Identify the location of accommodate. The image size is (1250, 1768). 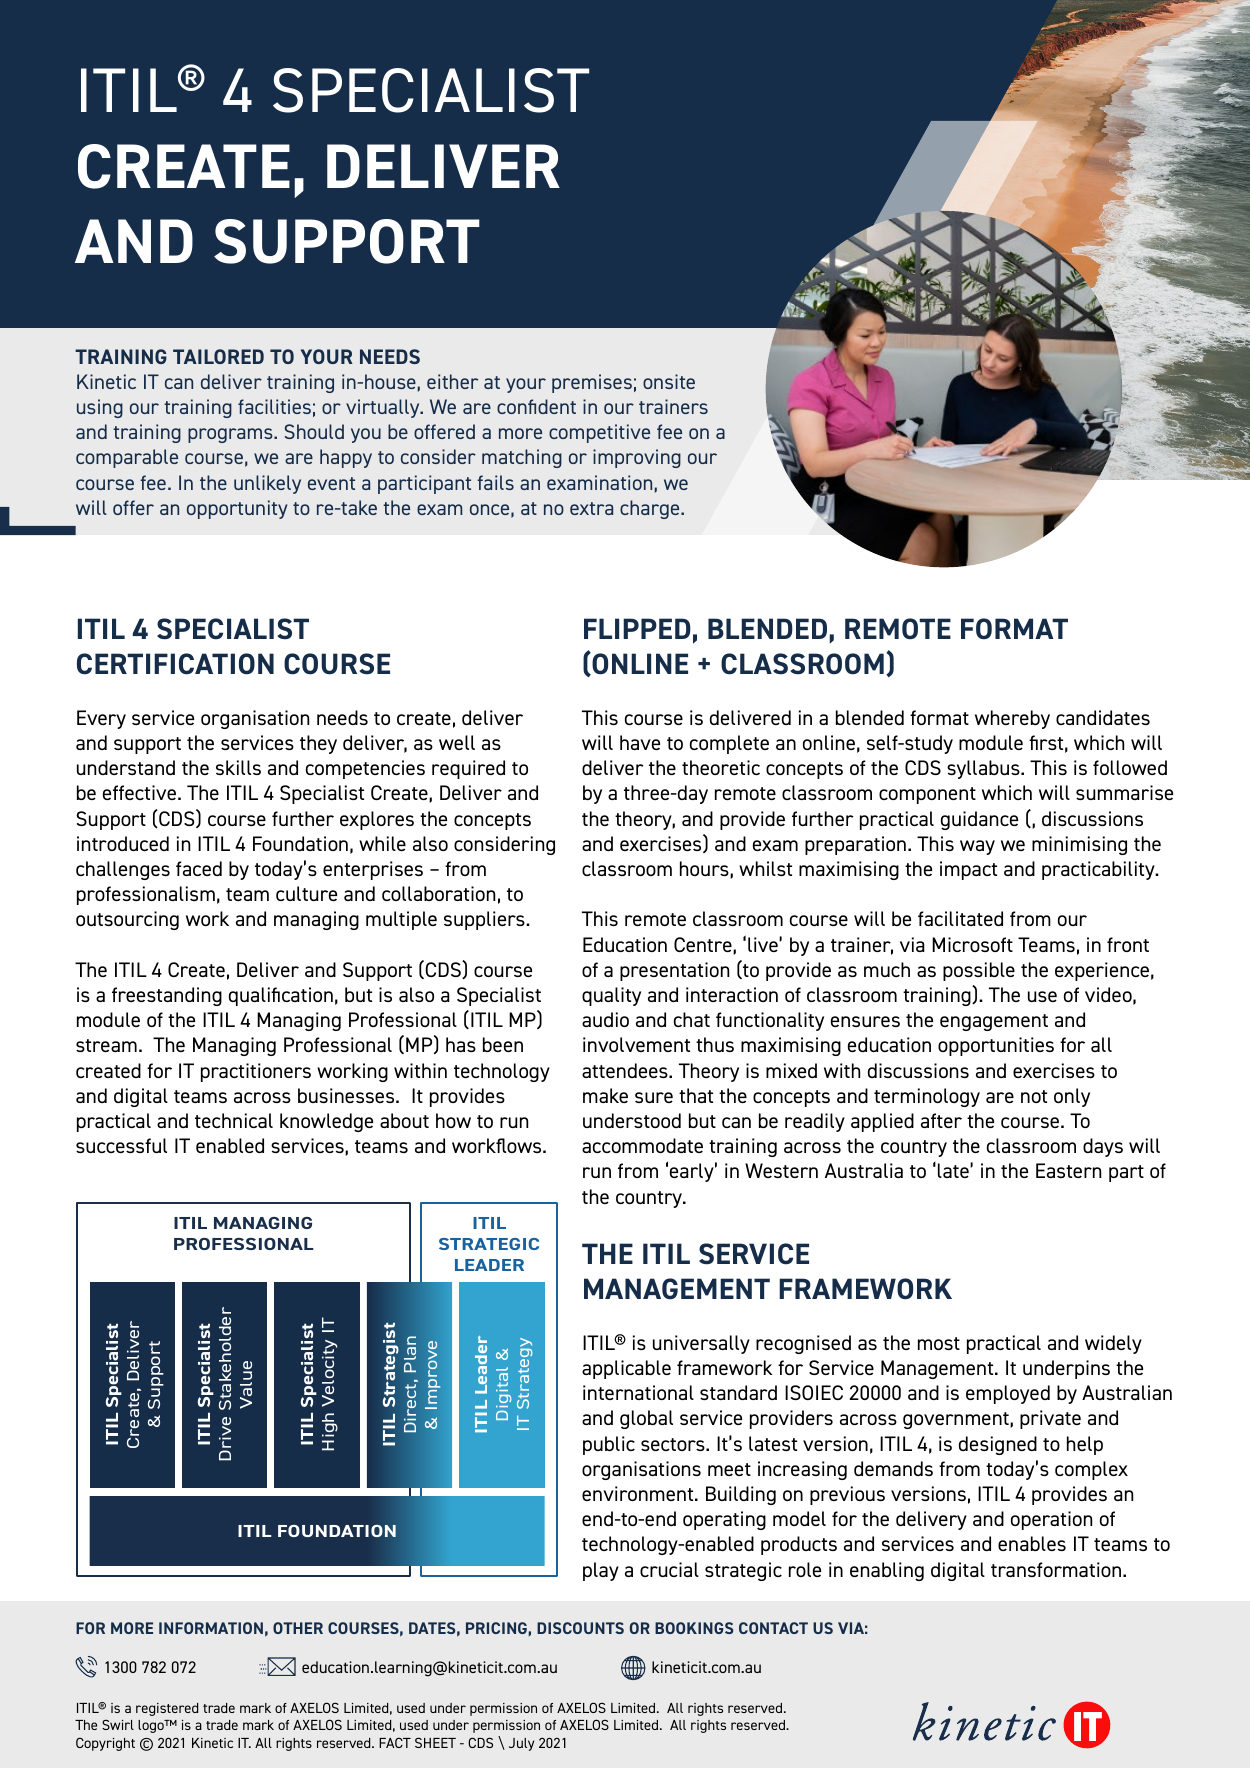
(642, 1145).
